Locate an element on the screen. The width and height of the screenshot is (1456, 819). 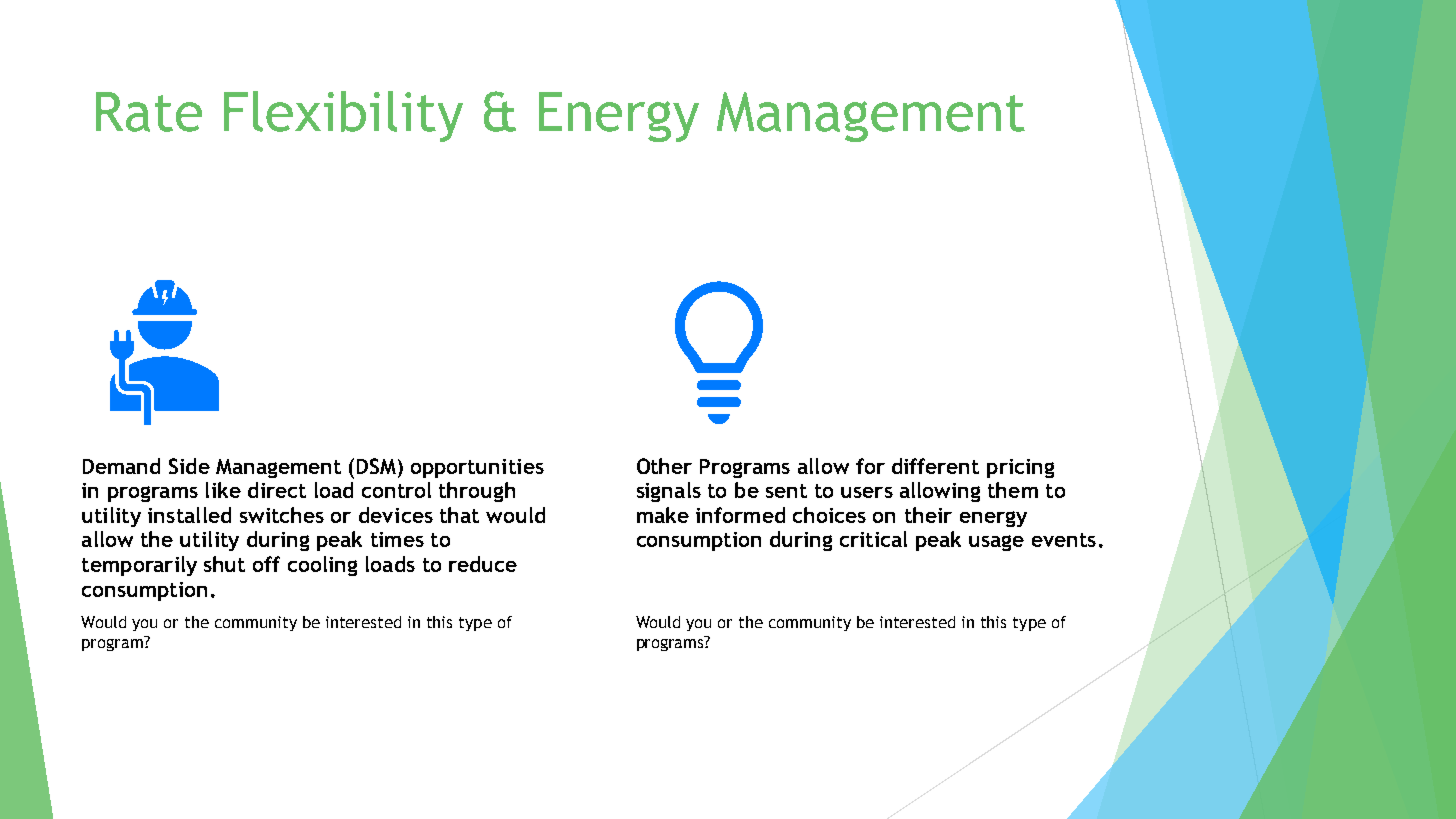
Rate is located at coordinates (149, 112).
